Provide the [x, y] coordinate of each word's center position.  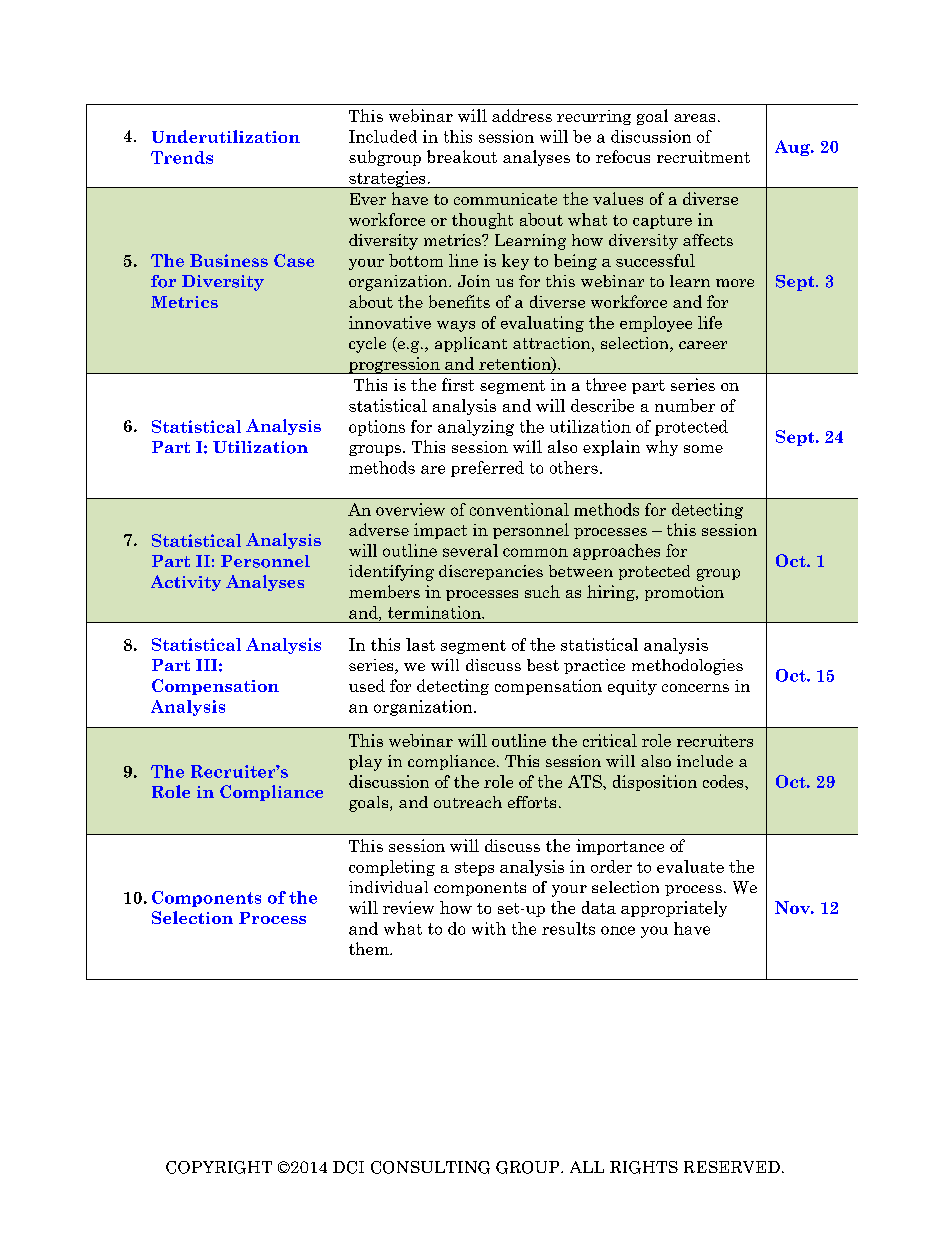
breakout [462, 156]
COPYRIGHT [219, 1167]
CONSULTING [430, 1167]
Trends [182, 157]
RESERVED [732, 1167]
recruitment [703, 156]
